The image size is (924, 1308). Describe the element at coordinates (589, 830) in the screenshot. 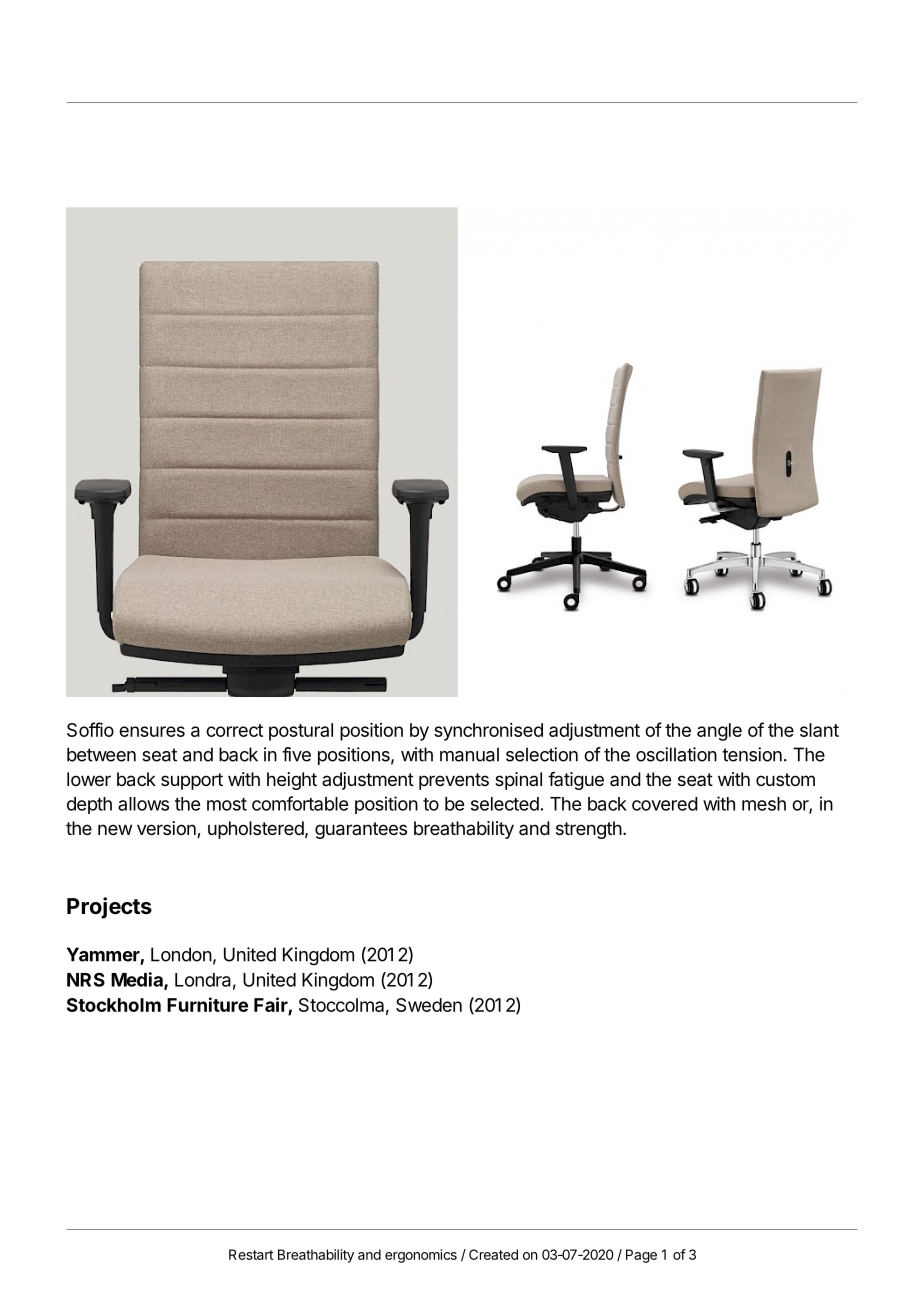

I see `strength` at that location.
